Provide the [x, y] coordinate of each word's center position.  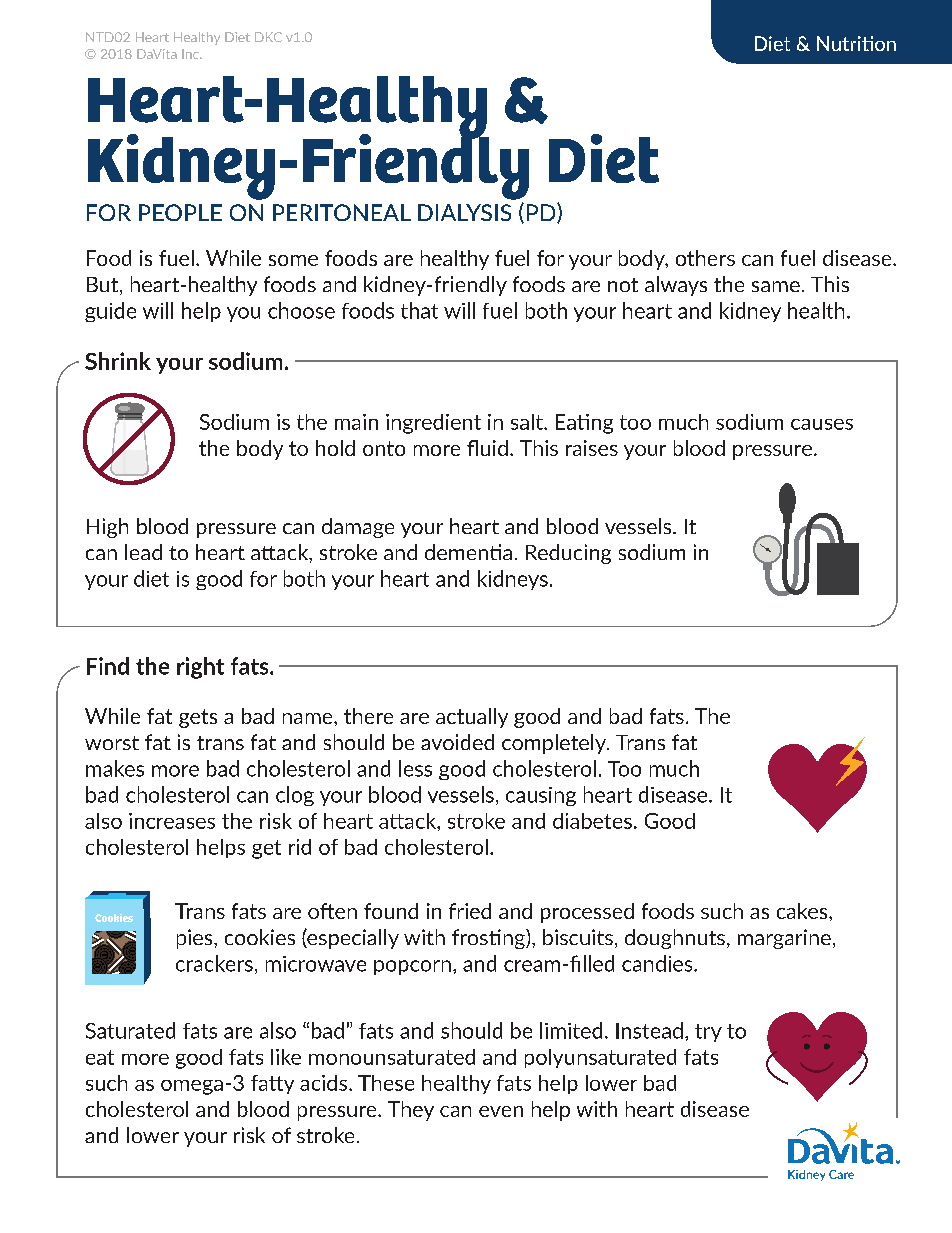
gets [198, 718]
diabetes [592, 821]
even [501, 1111]
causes [822, 424]
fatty [272, 1084]
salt [528, 422]
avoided [457, 742]
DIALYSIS [464, 212]
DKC [268, 37]
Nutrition [856, 43]
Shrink [118, 361]
